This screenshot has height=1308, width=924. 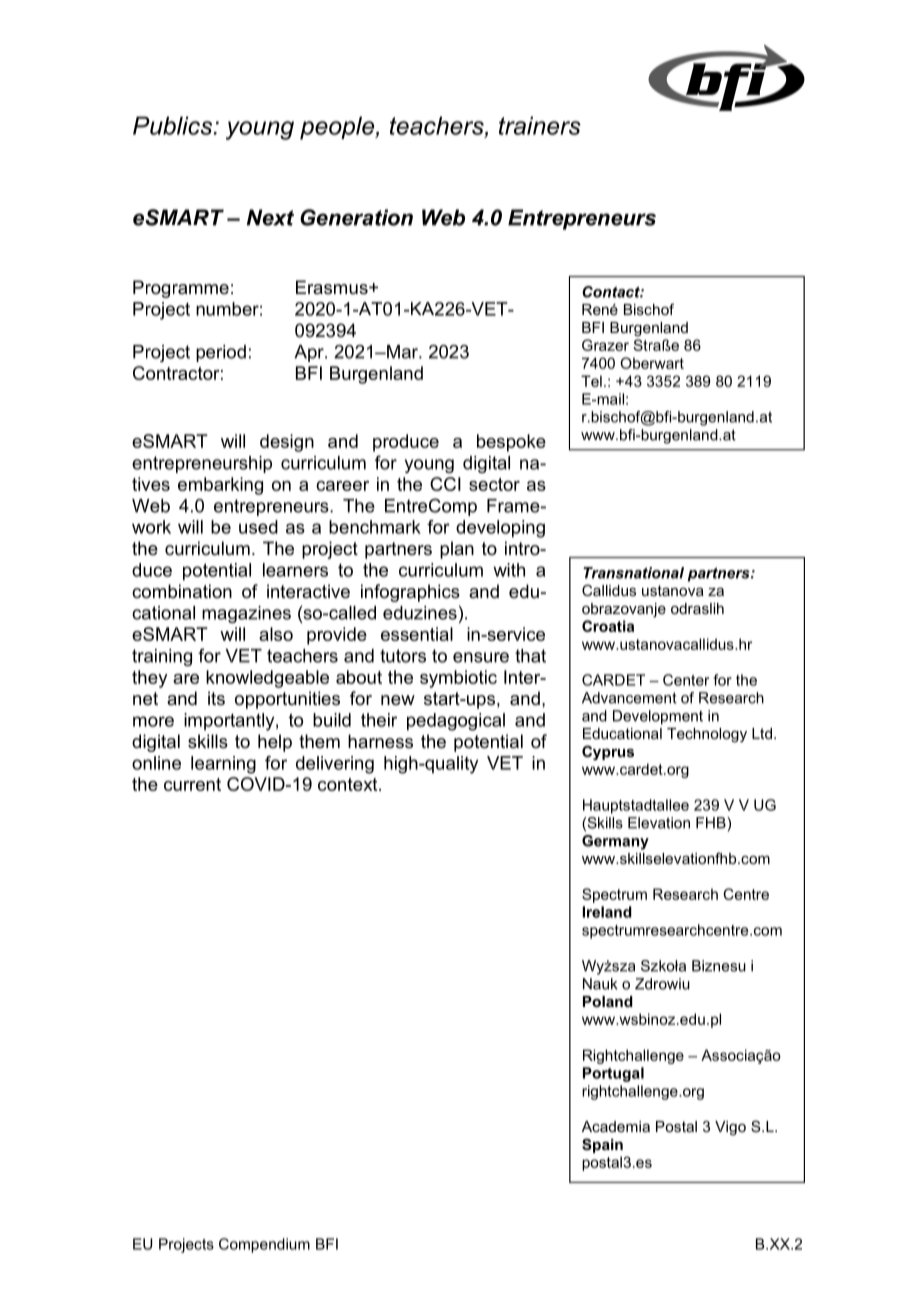 What do you see at coordinates (607, 912) in the screenshot?
I see `Ireland` at bounding box center [607, 912].
